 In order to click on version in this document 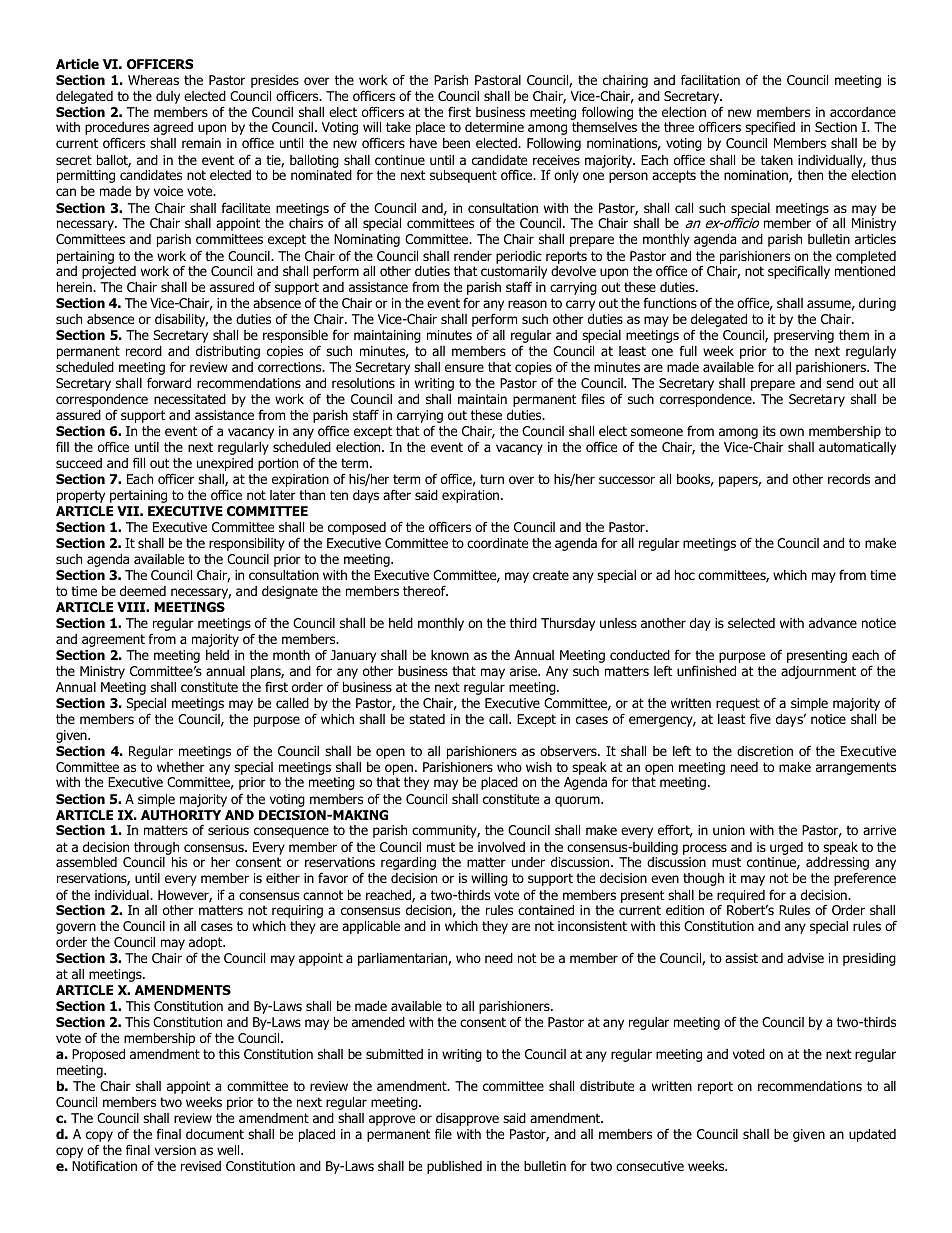, I will do `click(175, 1150)`.
